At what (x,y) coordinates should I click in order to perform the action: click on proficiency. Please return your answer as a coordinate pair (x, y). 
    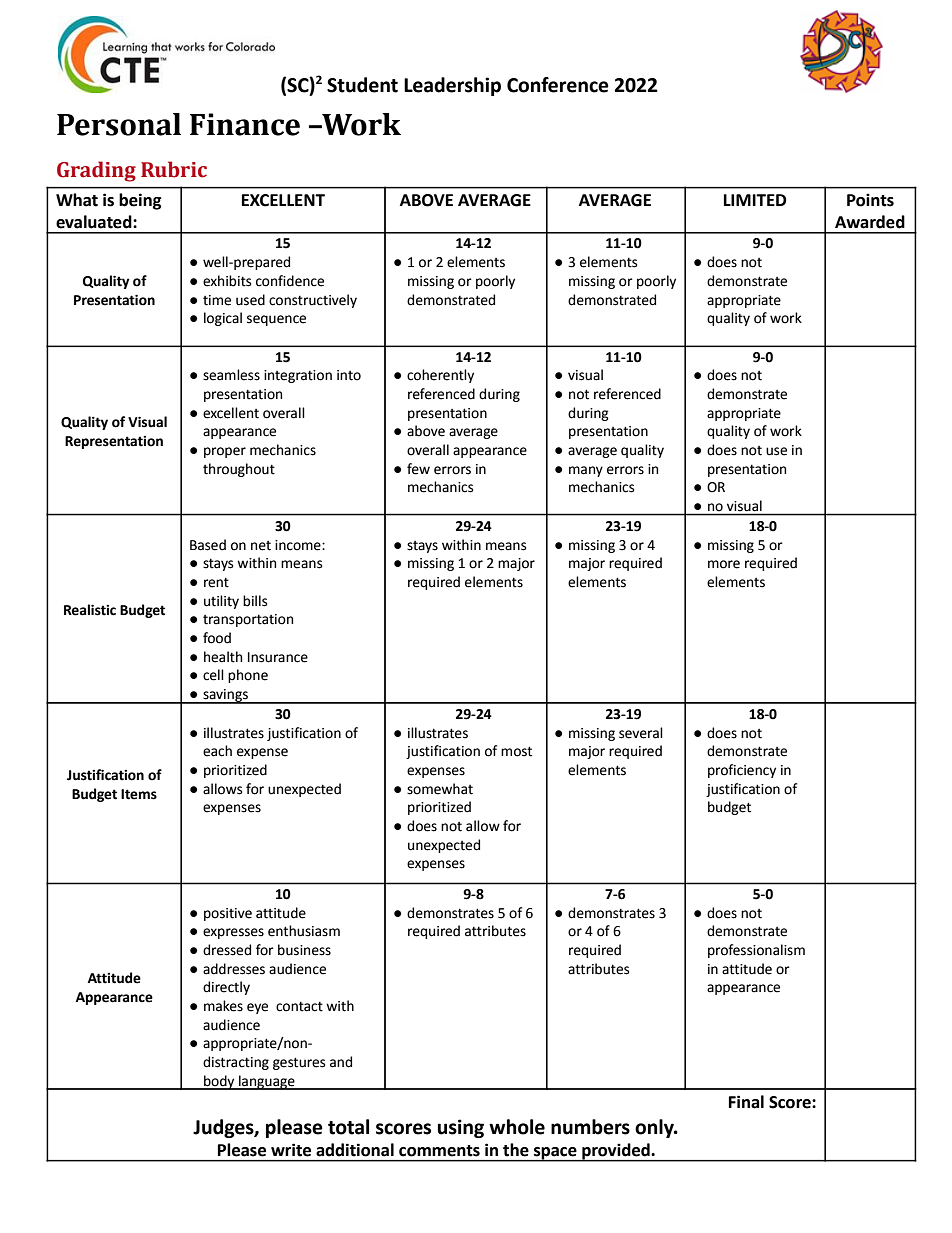
    Looking at the image, I should click on (742, 771).
